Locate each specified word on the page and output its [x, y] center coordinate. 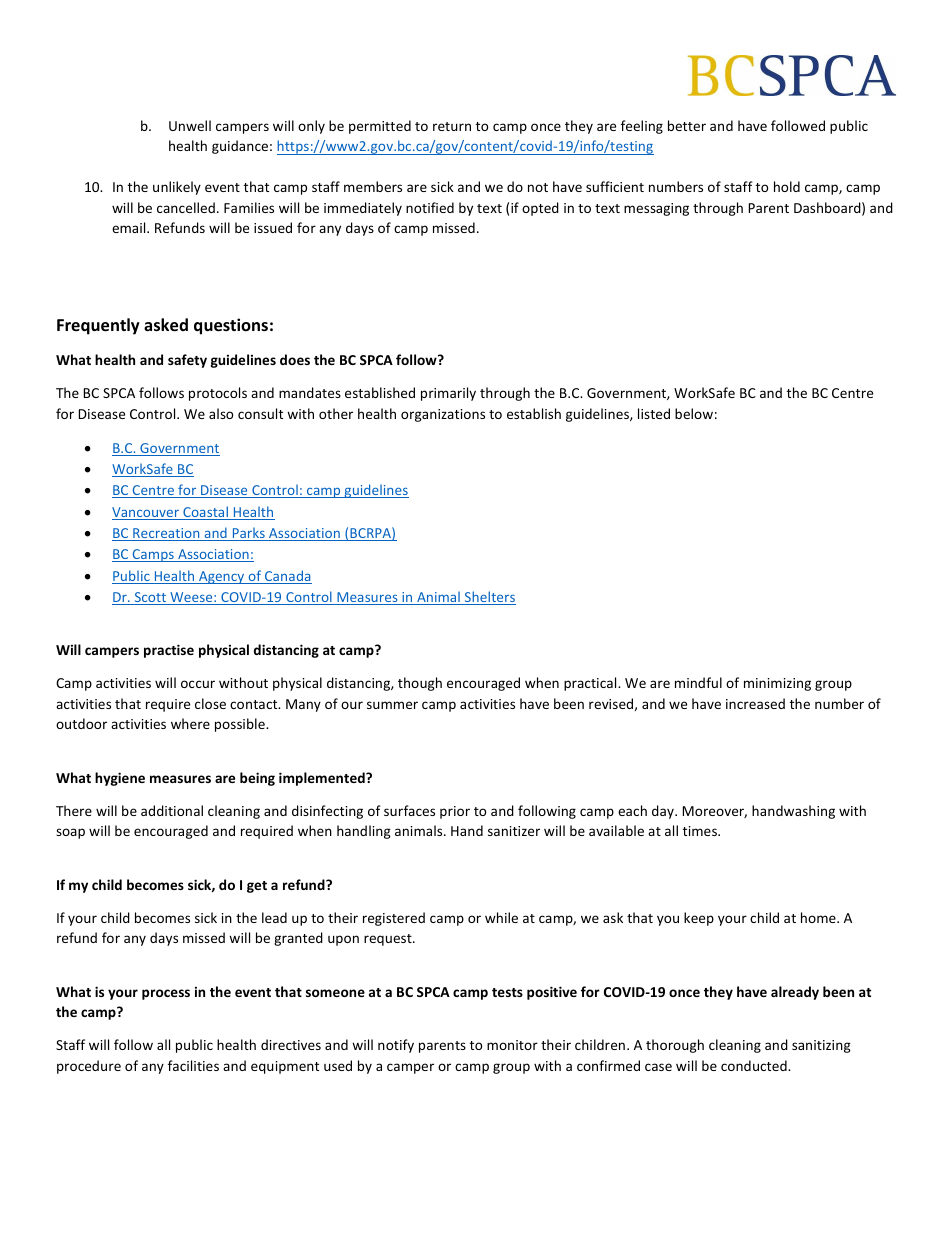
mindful [698, 682]
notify [396, 1046]
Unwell [190, 125]
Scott [150, 598]
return [452, 126]
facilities [193, 1065]
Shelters [489, 598]
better [687, 125]
